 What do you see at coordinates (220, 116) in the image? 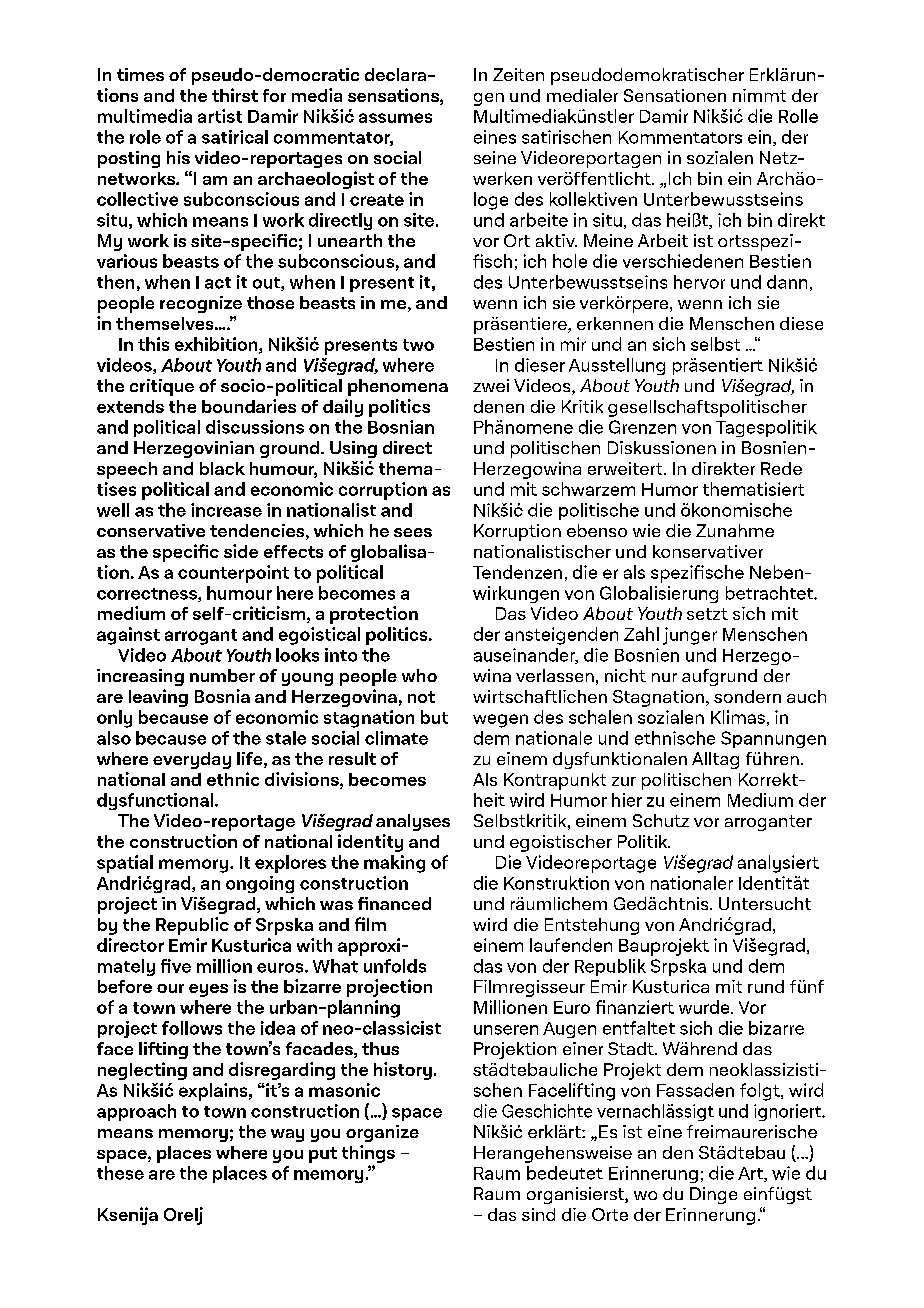
I see `artist` at bounding box center [220, 116].
